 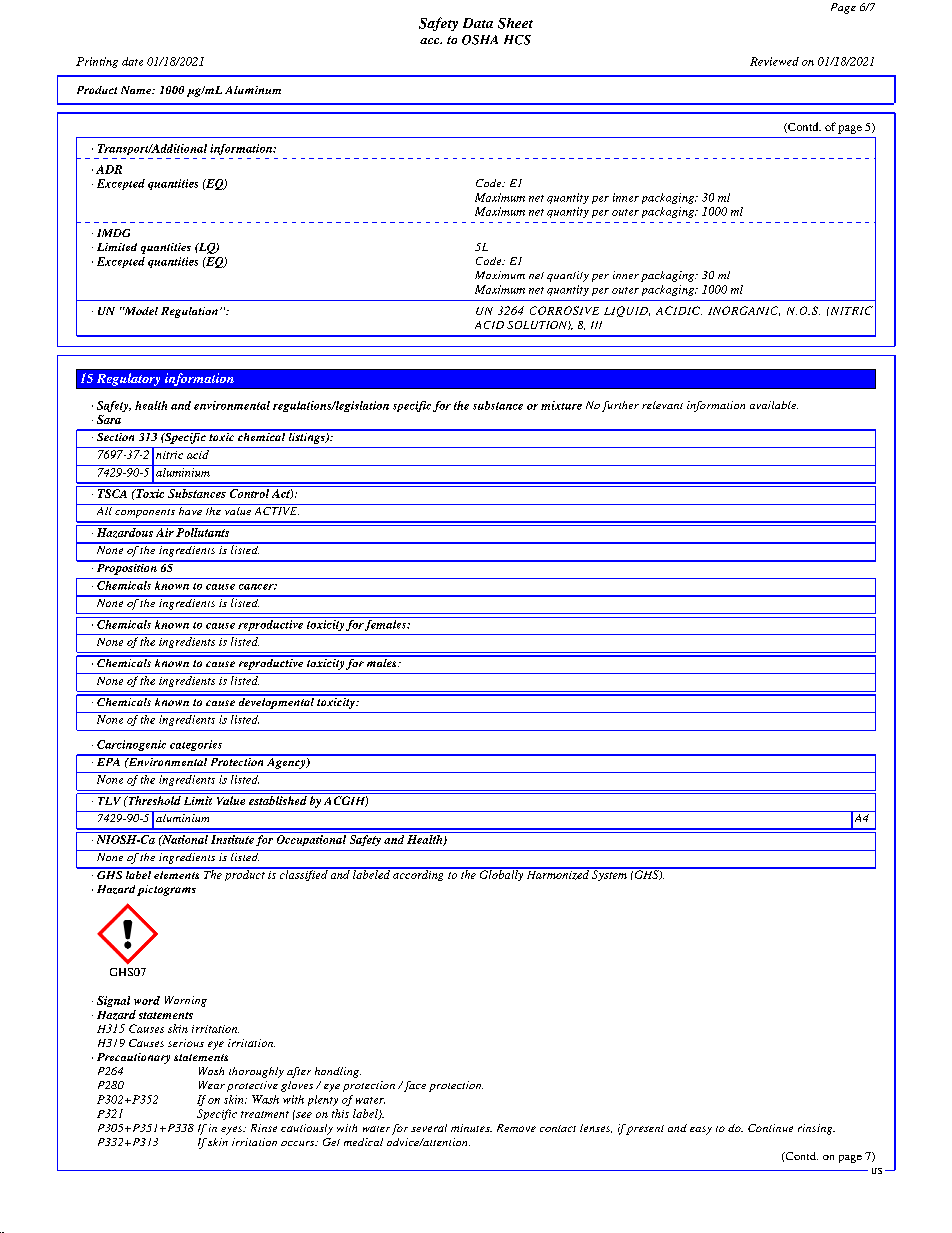 I want to click on CORROSIVE, so click(x=564, y=310).
